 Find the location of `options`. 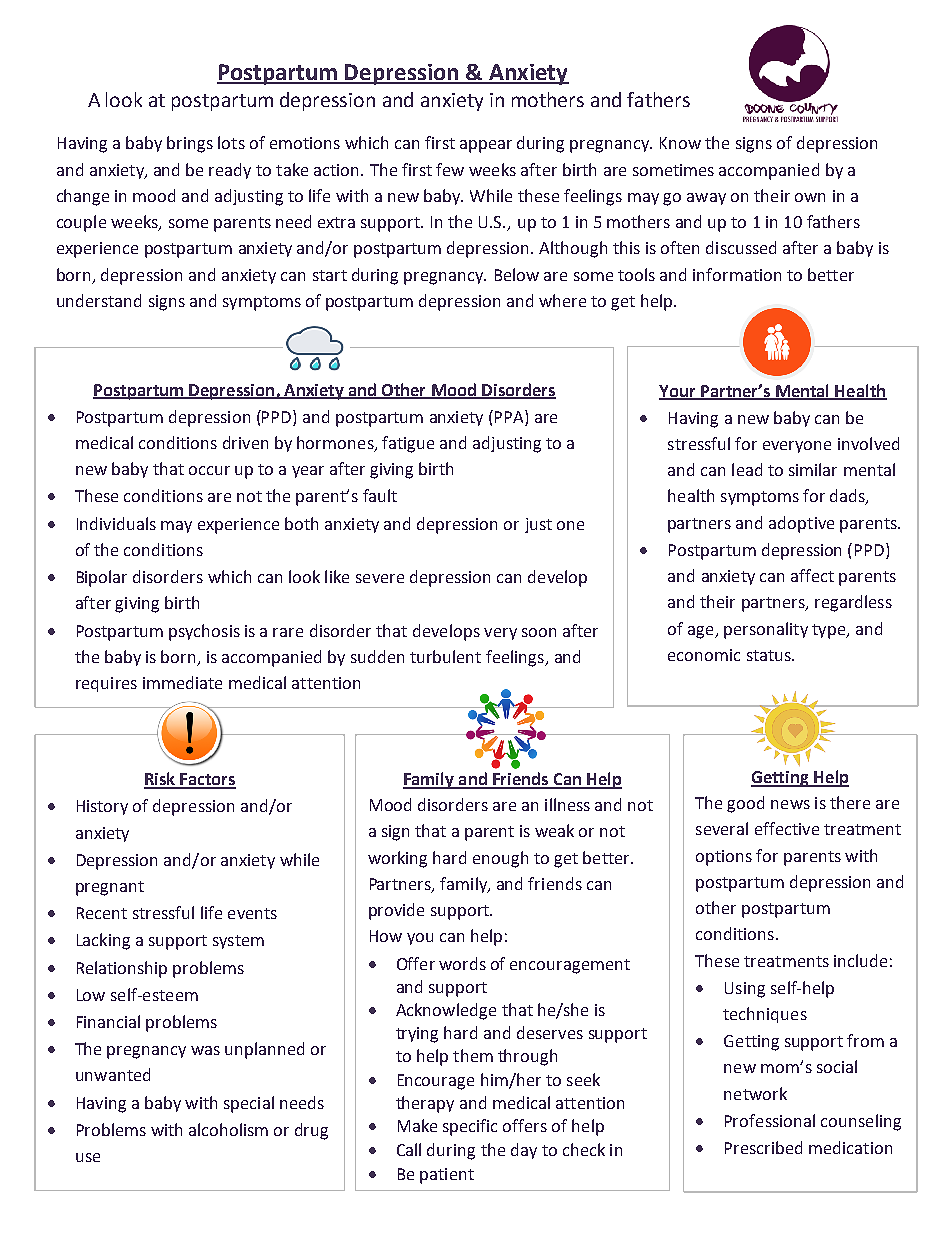

options is located at coordinates (724, 858).
